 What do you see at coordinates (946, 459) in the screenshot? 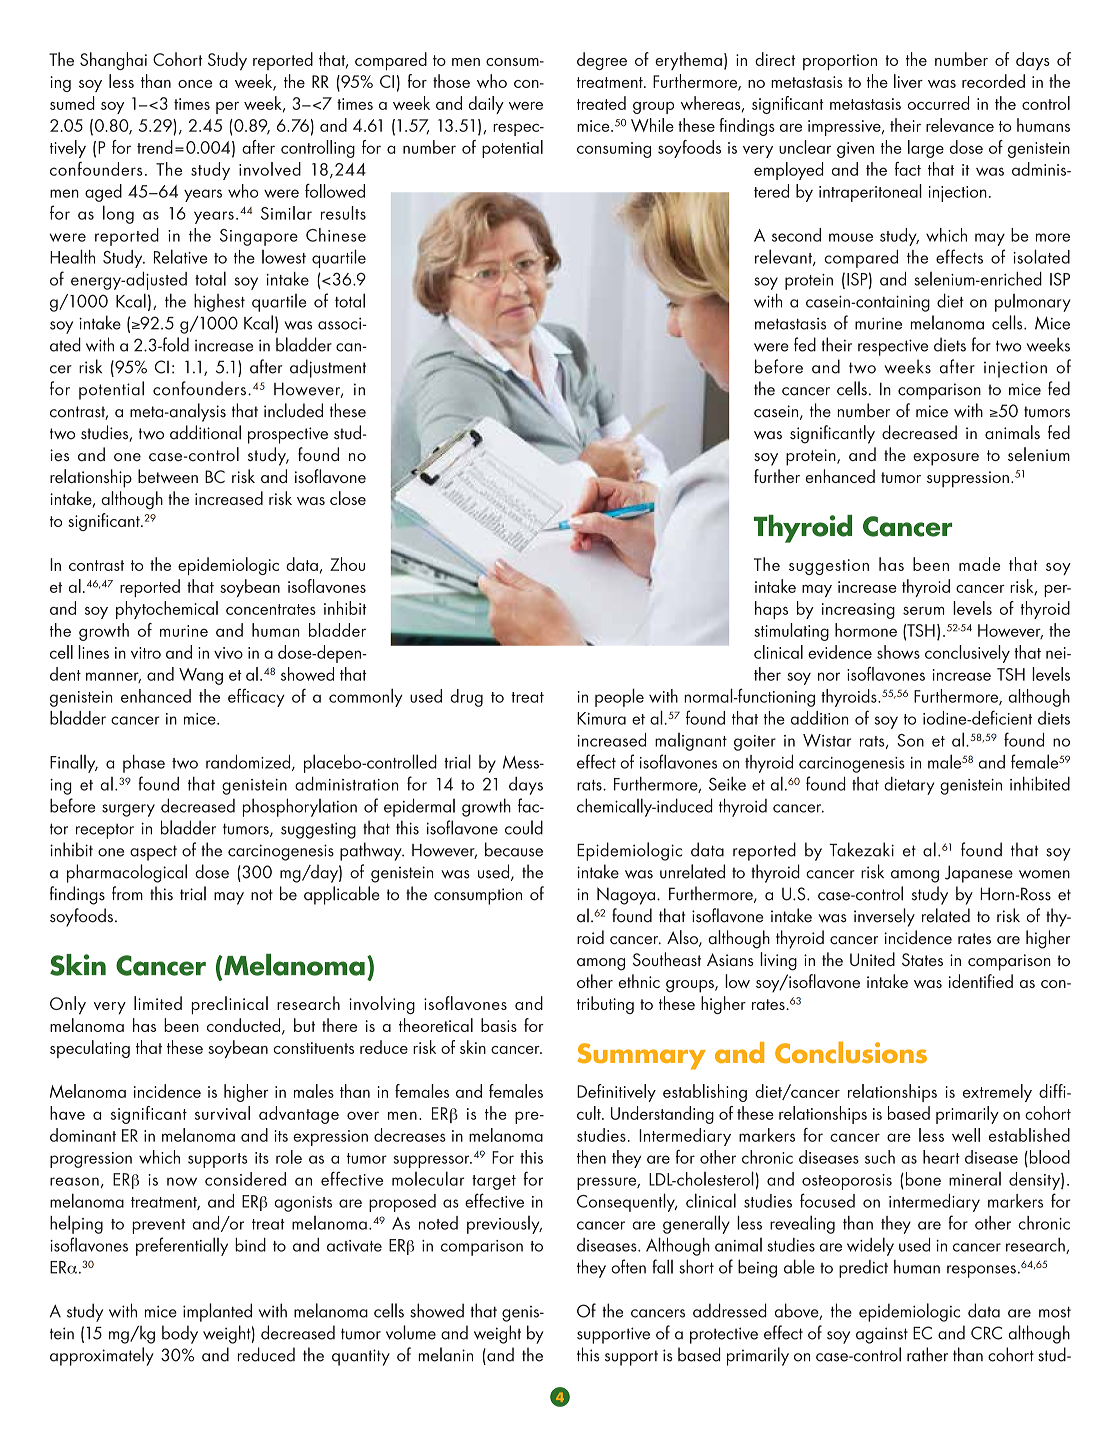
I see `exposure` at bounding box center [946, 459].
